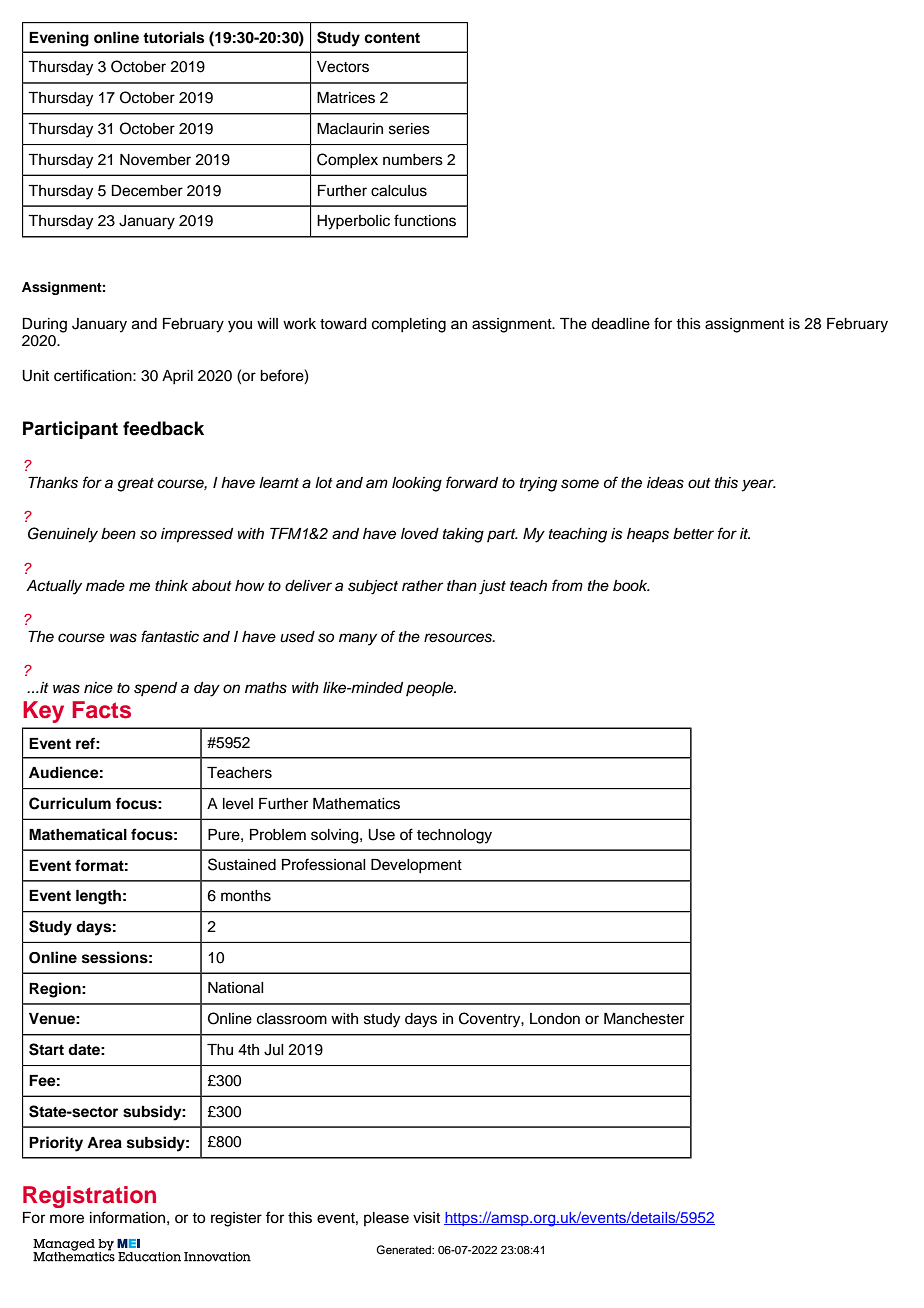 The height and width of the image is (1308, 924). What do you see at coordinates (392, 38) in the image?
I see `content` at bounding box center [392, 38].
